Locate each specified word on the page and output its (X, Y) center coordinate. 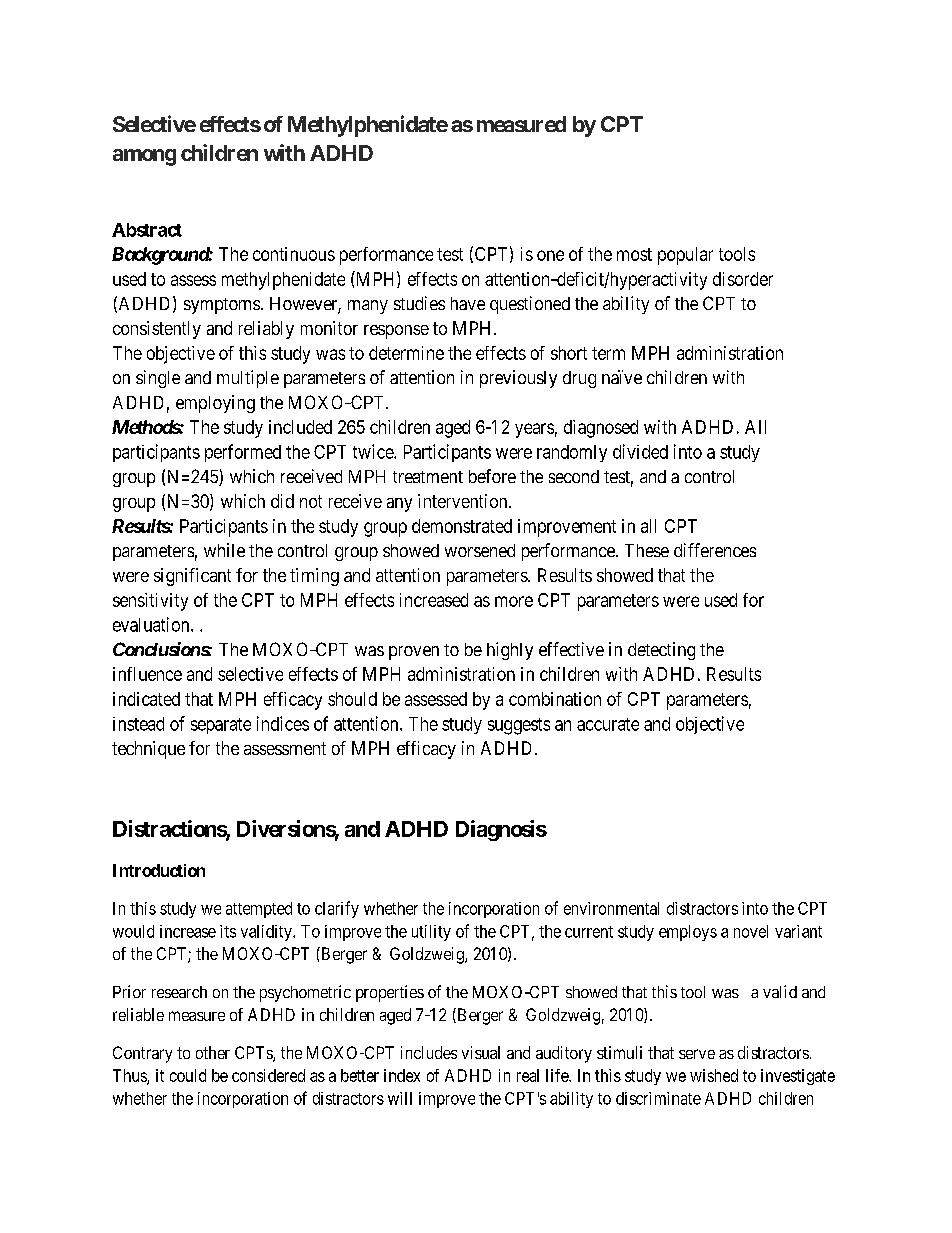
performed (243, 453)
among (144, 157)
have (468, 303)
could (188, 1075)
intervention (464, 501)
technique (148, 750)
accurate (608, 724)
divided (640, 451)
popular (685, 256)
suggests (519, 726)
